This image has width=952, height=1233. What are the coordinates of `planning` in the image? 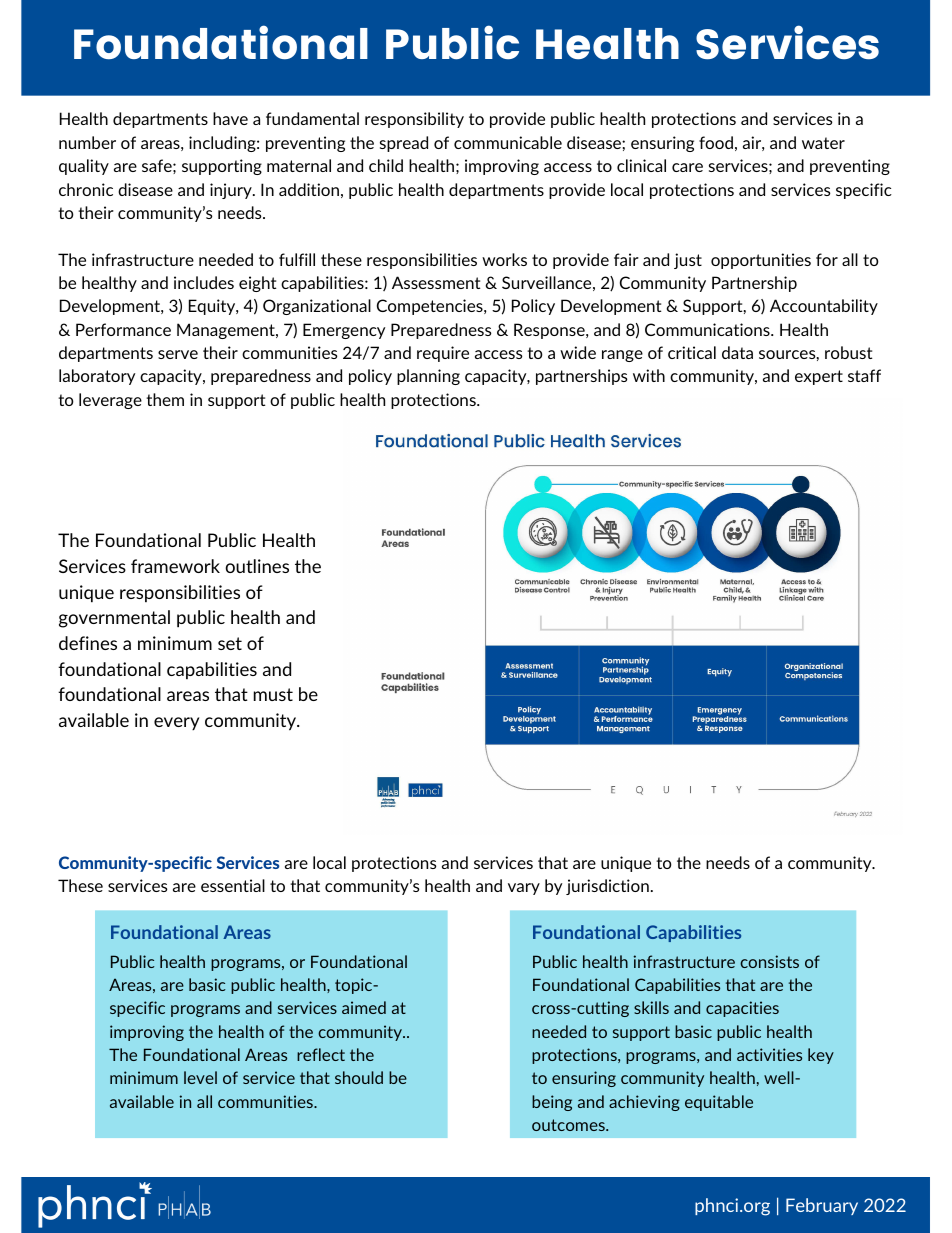 It's located at (428, 377).
